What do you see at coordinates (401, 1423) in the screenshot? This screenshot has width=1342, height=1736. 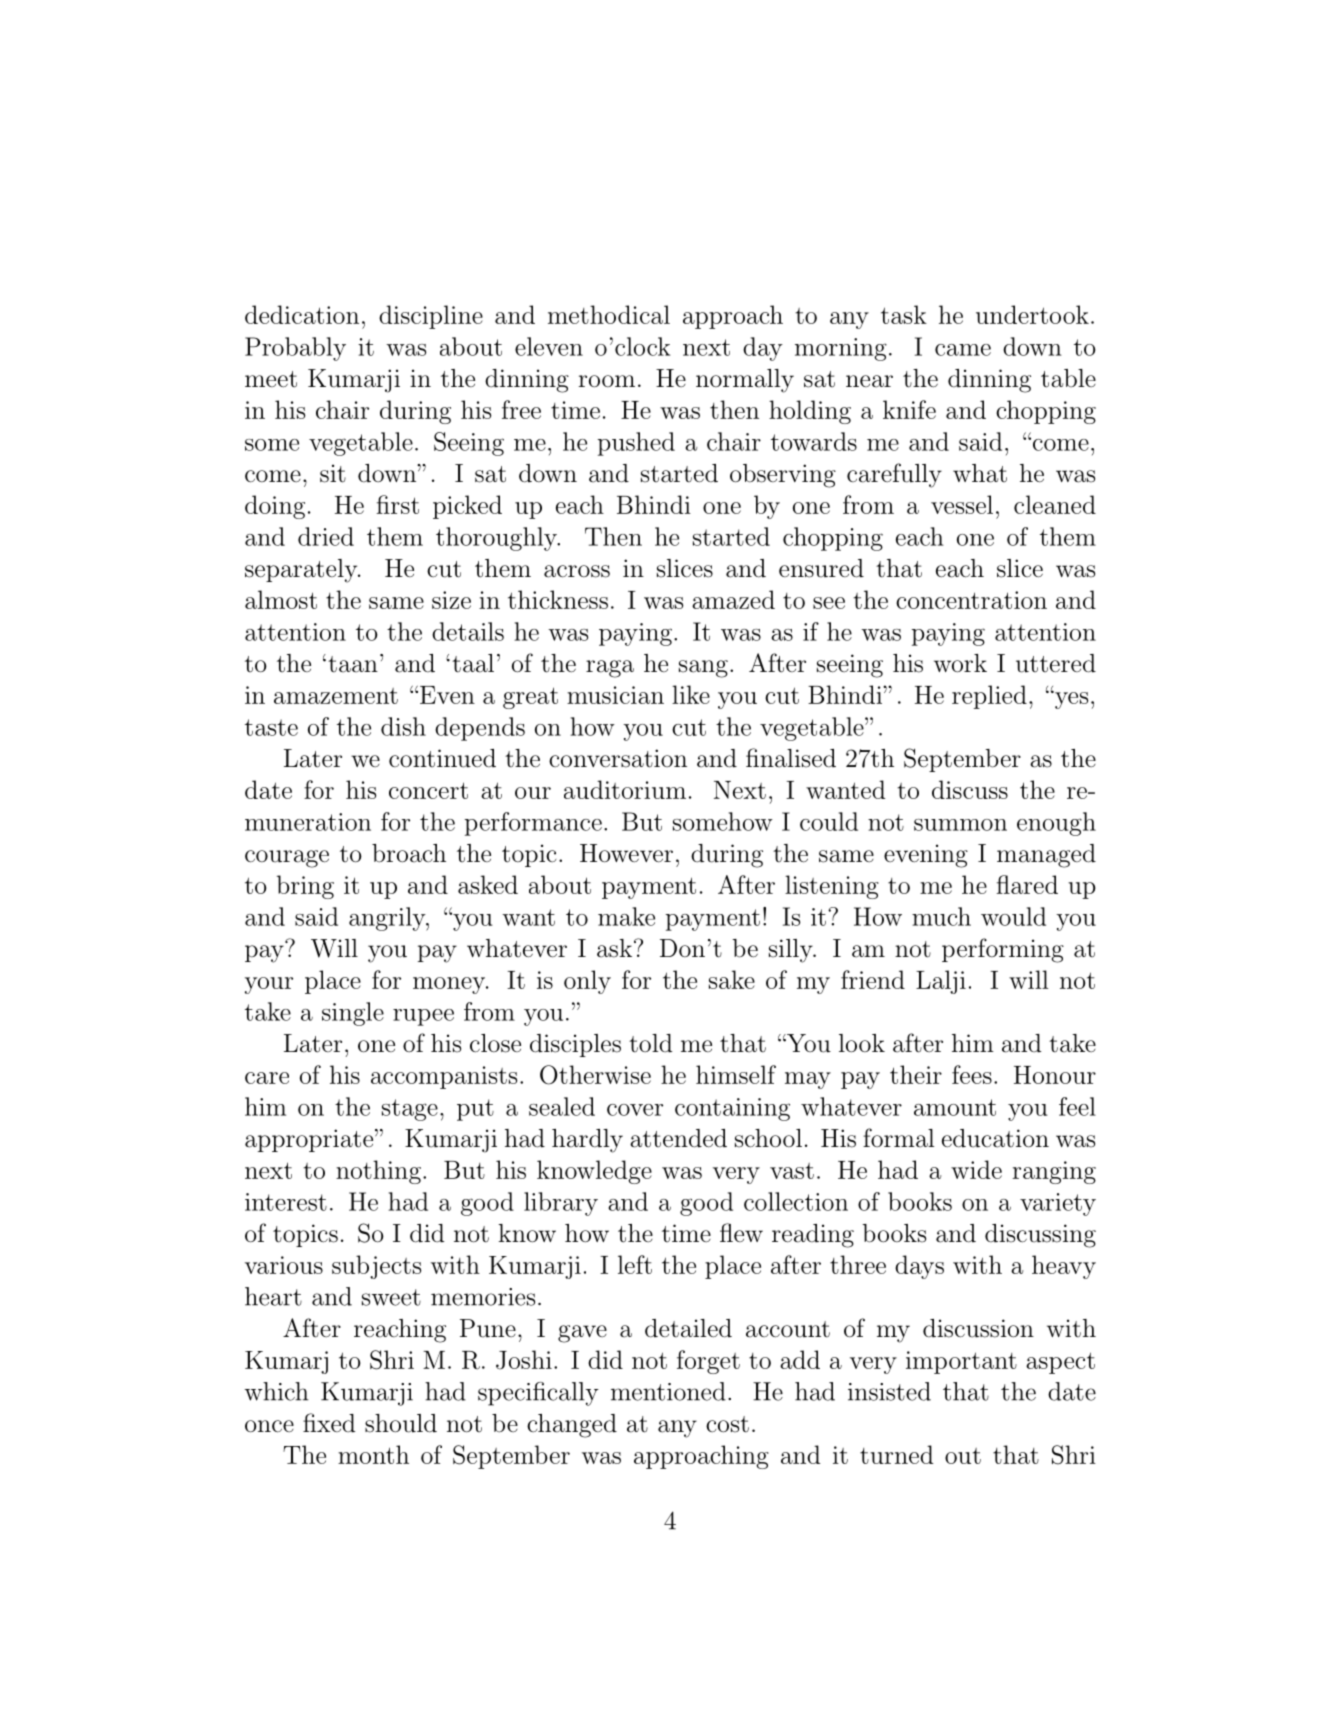 I see `should` at bounding box center [401, 1423].
